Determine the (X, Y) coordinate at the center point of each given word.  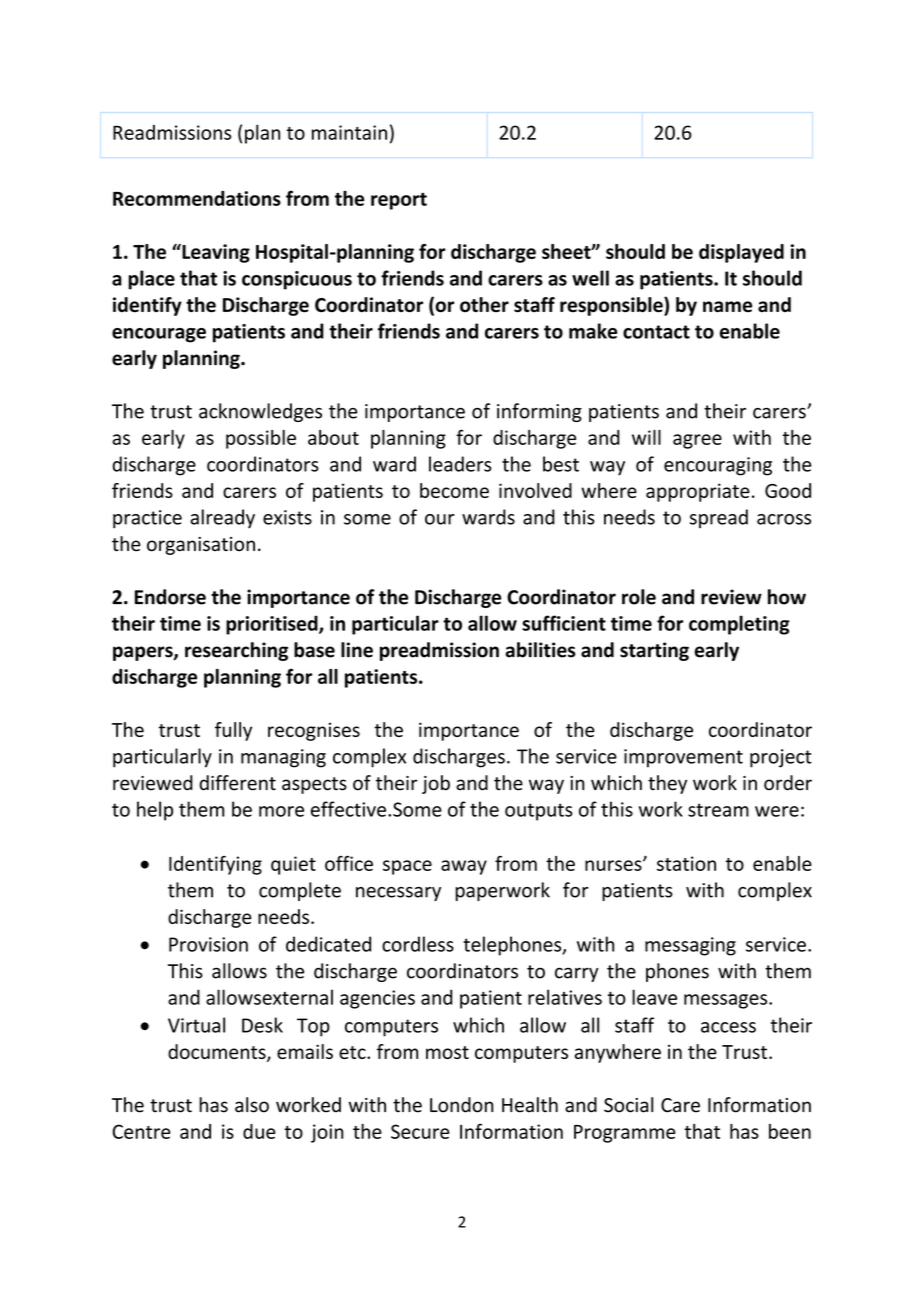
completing (739, 625)
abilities (540, 650)
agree (697, 441)
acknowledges (260, 412)
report (399, 201)
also (252, 1105)
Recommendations (197, 198)
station (686, 863)
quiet (293, 865)
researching (236, 651)
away (464, 867)
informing (539, 412)
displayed (741, 253)
